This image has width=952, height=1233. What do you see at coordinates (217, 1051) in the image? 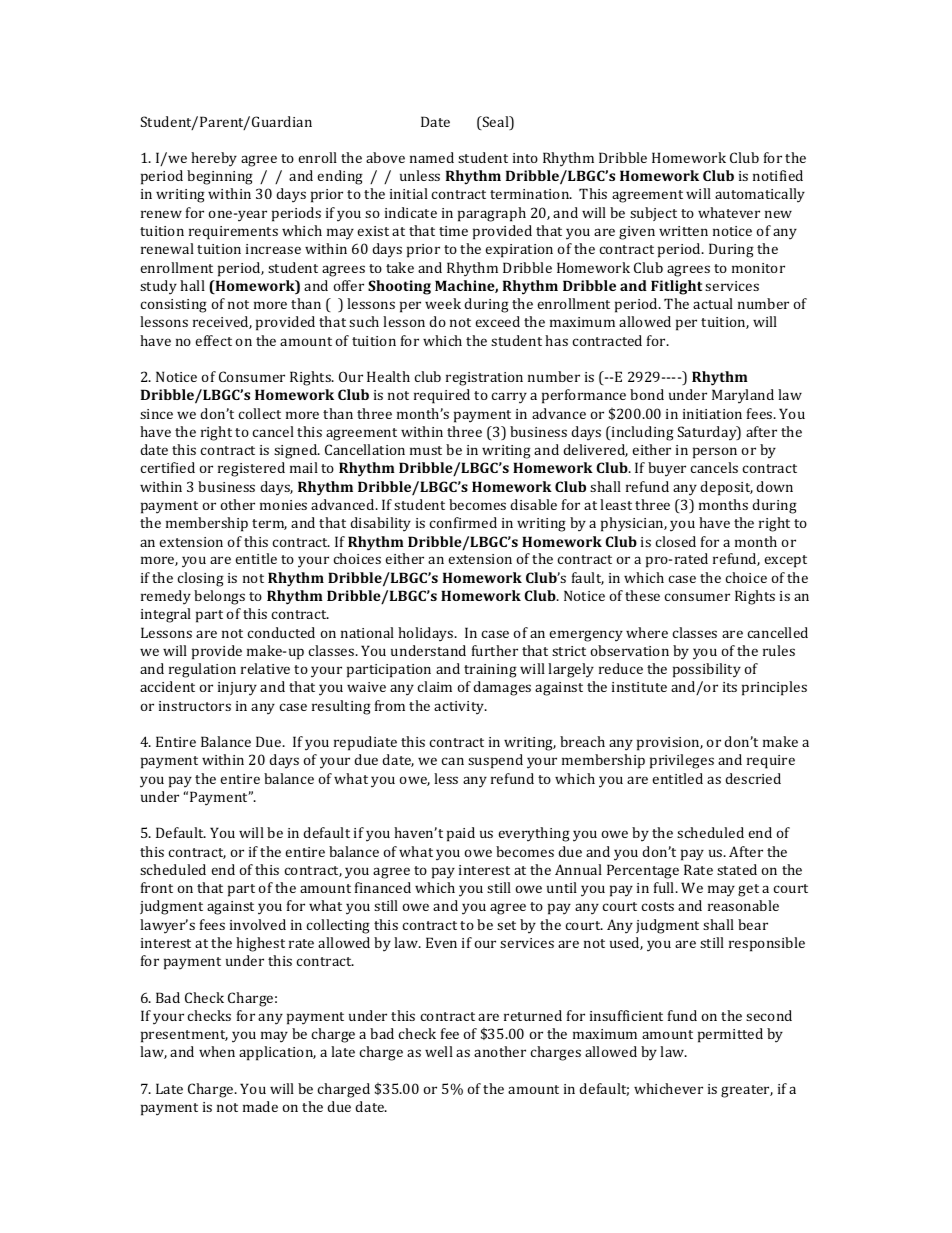
I see `when` at bounding box center [217, 1051].
